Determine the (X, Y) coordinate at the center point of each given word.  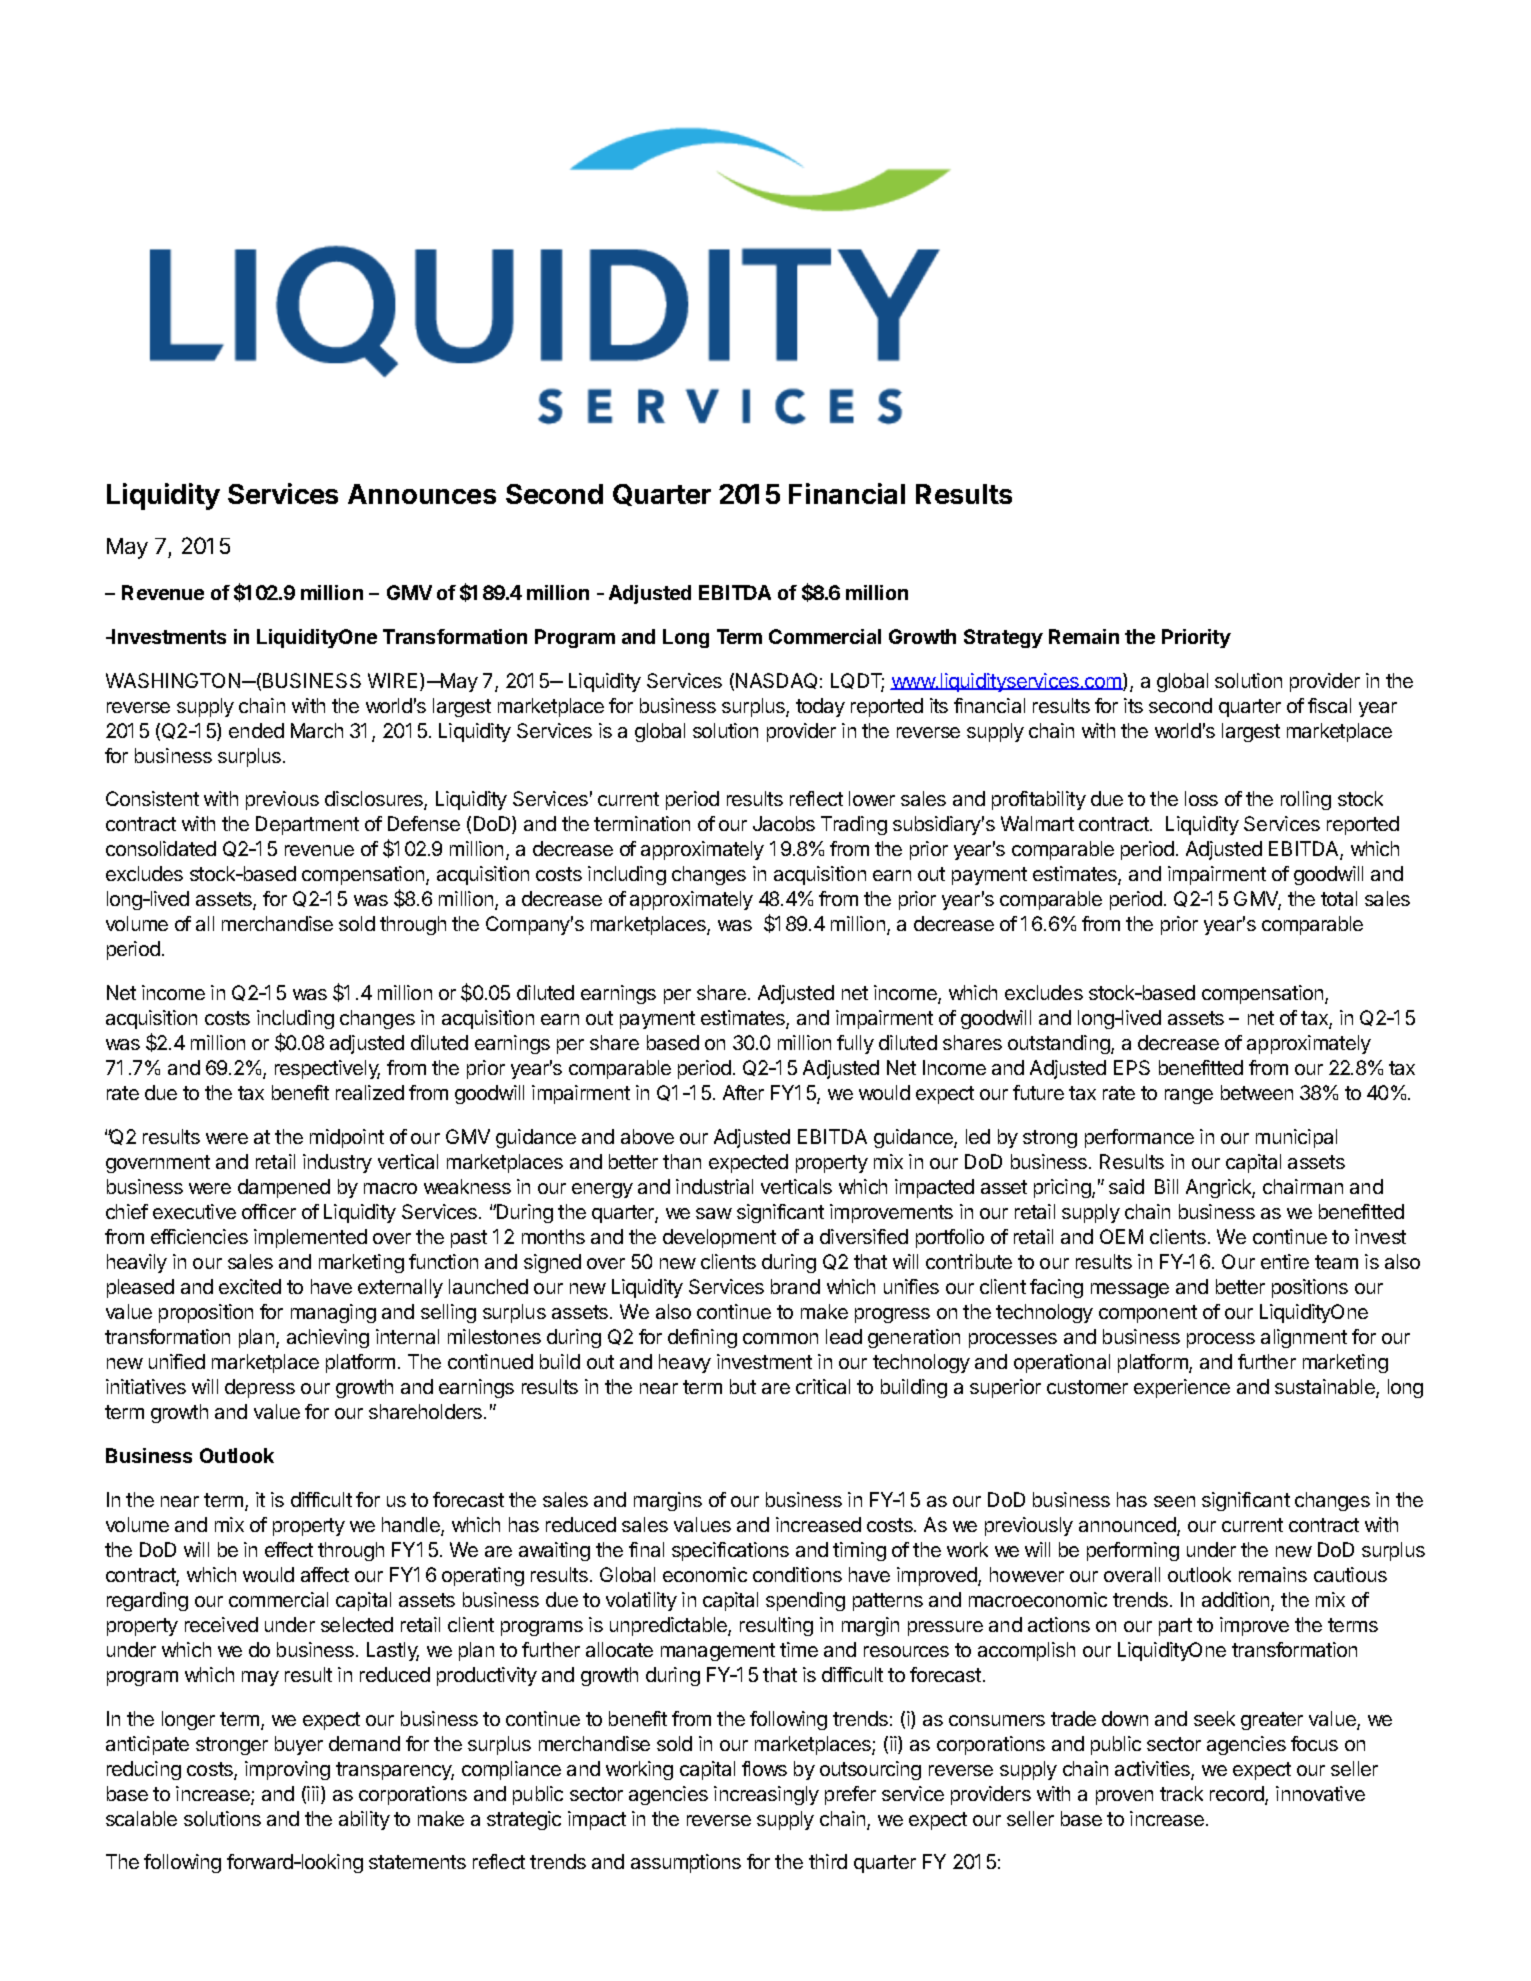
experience (1182, 1388)
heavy (685, 1363)
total (1339, 898)
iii (313, 1793)
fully (855, 1044)
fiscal (1329, 705)
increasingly (766, 1795)
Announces (422, 494)
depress (260, 1388)
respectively (327, 1069)
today (820, 707)
